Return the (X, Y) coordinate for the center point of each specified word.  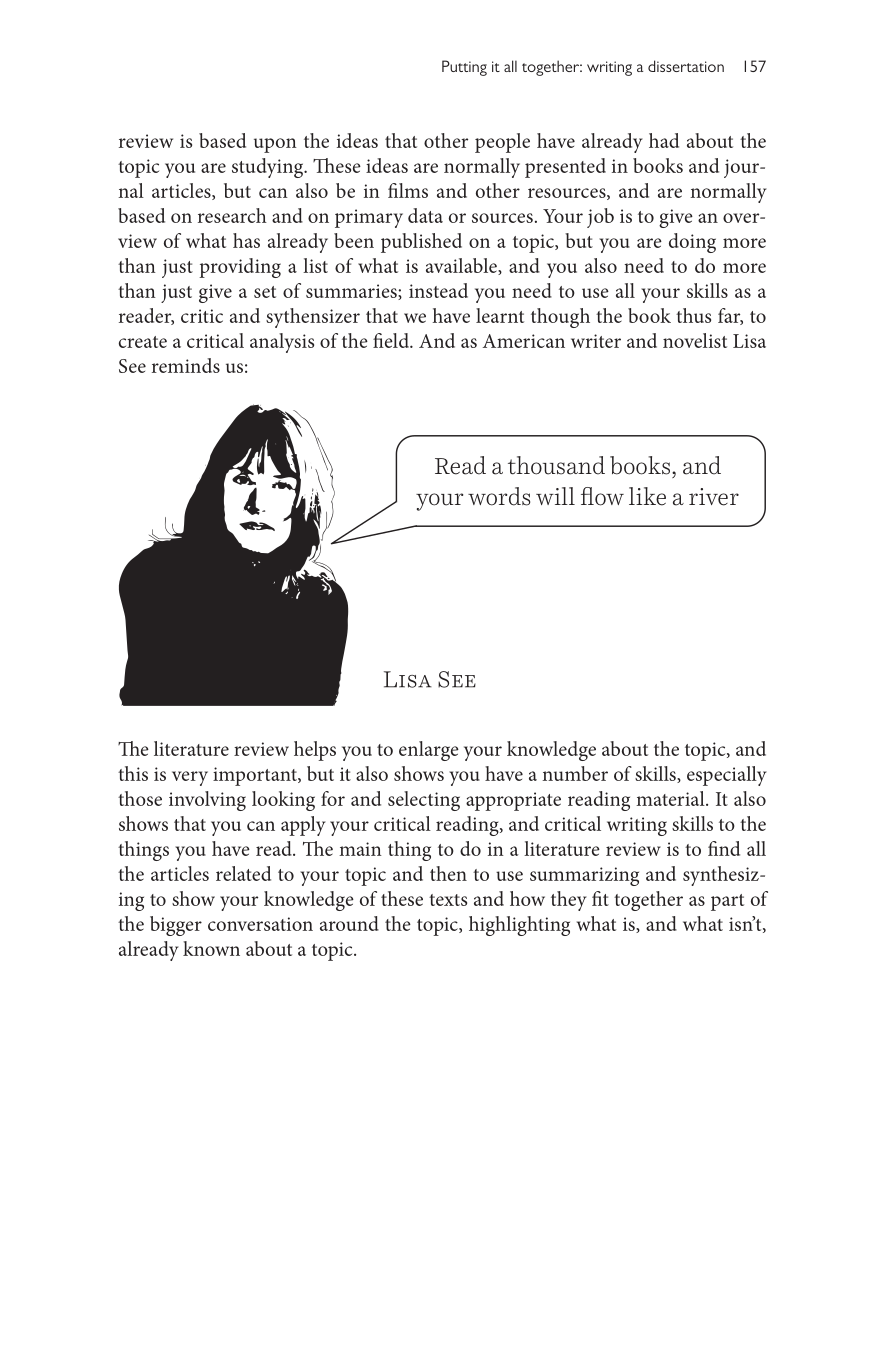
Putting (464, 68)
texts (448, 900)
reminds (186, 365)
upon (275, 145)
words (499, 496)
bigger (176, 926)
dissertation (686, 66)
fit (600, 898)
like (647, 496)
